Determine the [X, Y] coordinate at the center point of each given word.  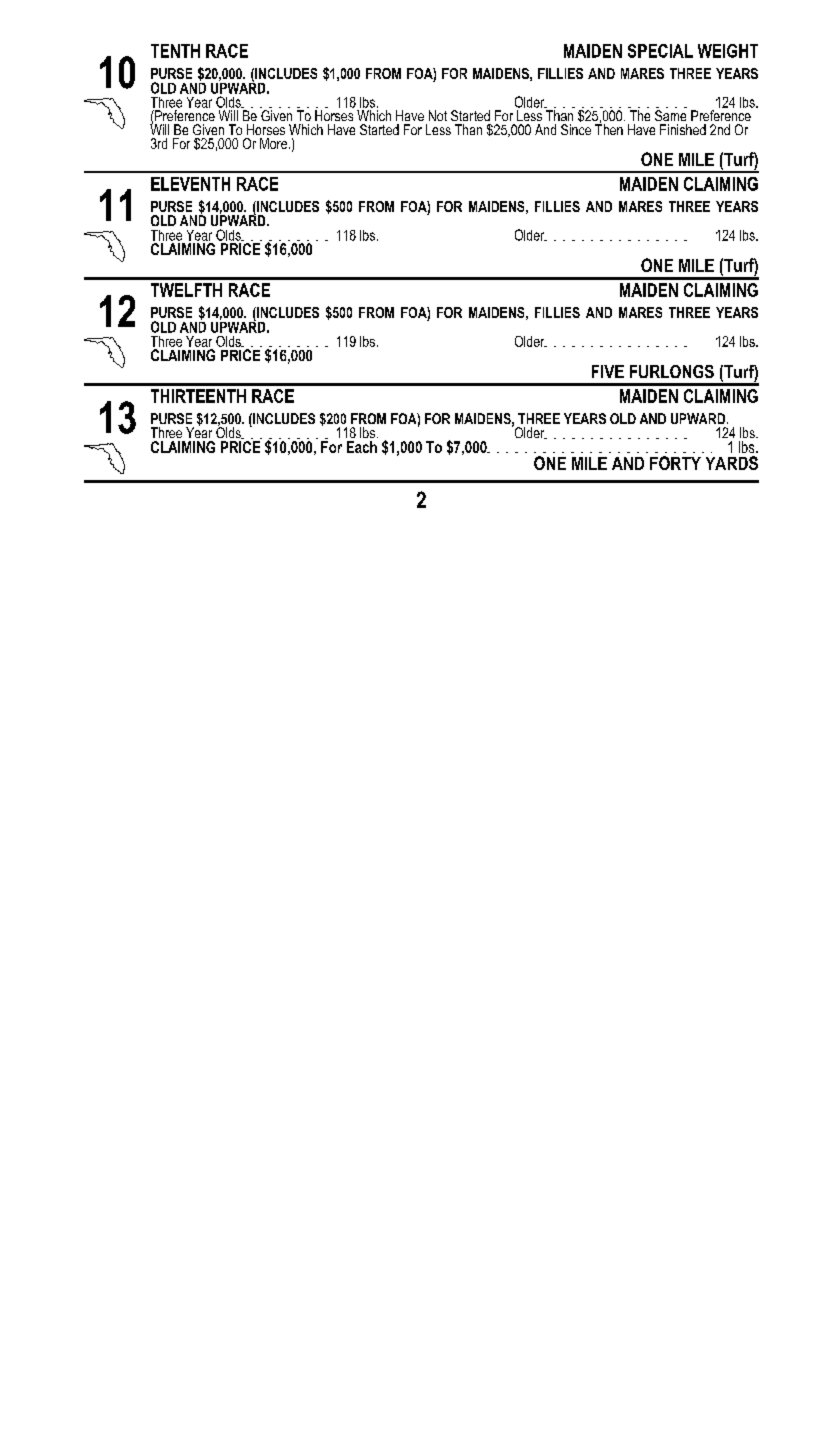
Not [438, 115]
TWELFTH [186, 290]
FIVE [608, 371]
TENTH [175, 51]
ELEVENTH [190, 184]
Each [362, 447]
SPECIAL [660, 51]
